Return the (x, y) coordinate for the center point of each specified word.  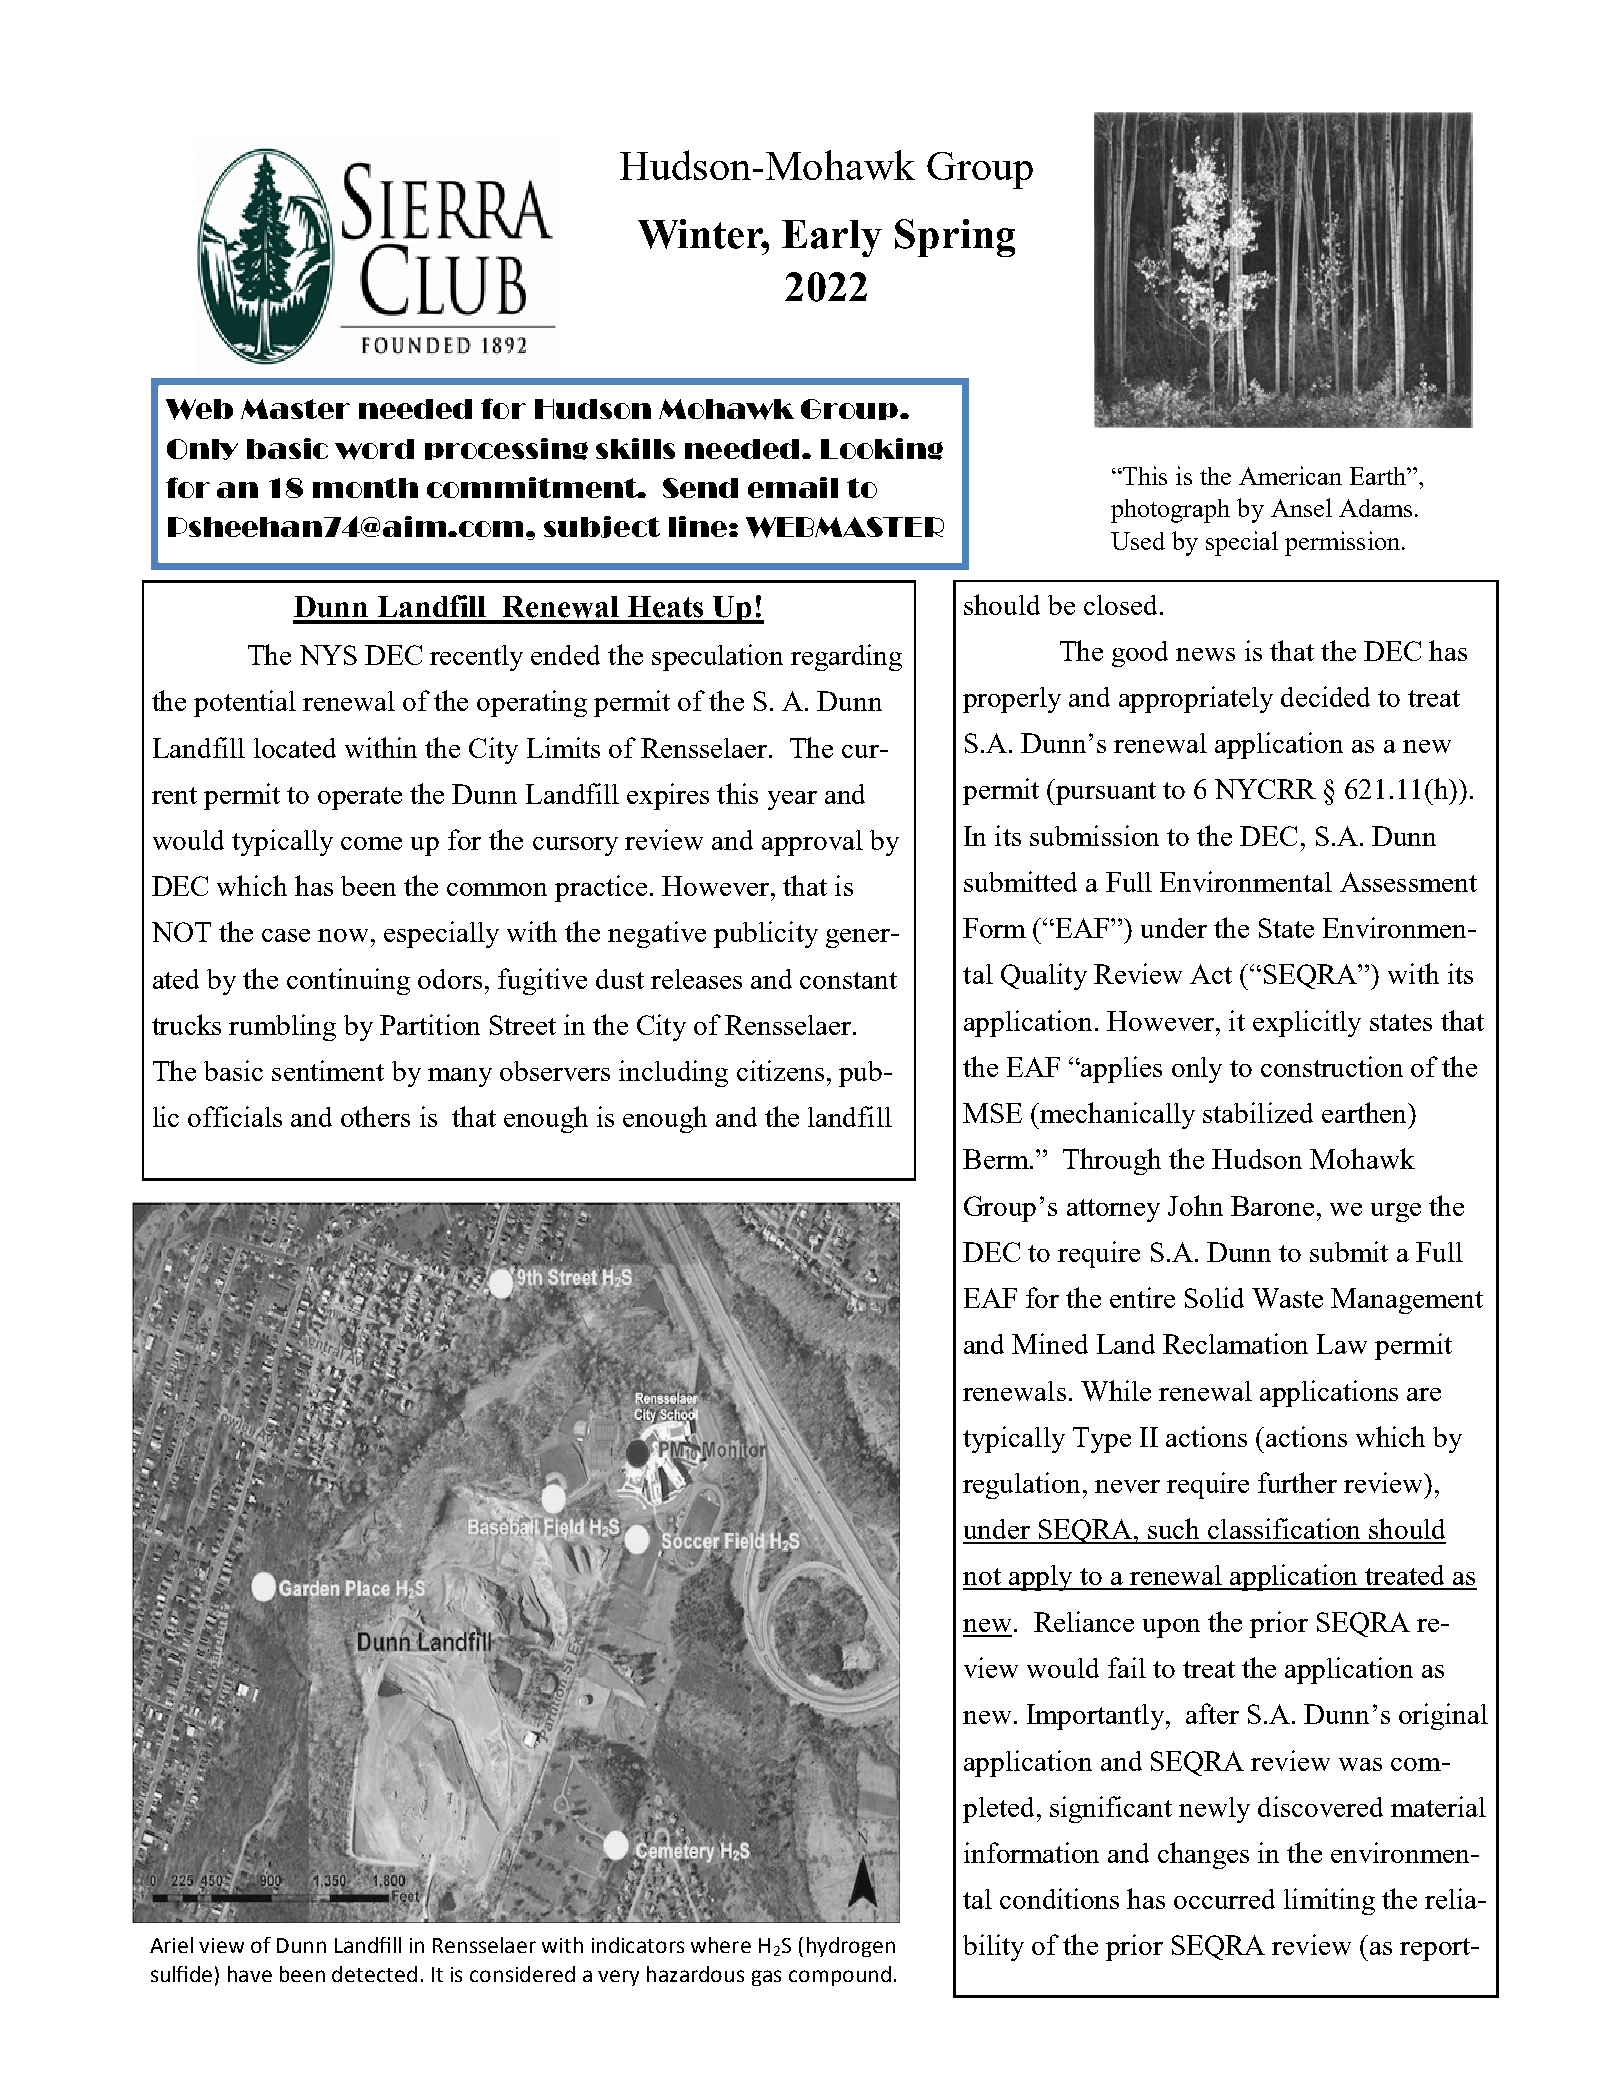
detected (374, 1974)
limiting (1329, 1901)
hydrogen (851, 1947)
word (374, 449)
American (1290, 475)
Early (832, 238)
